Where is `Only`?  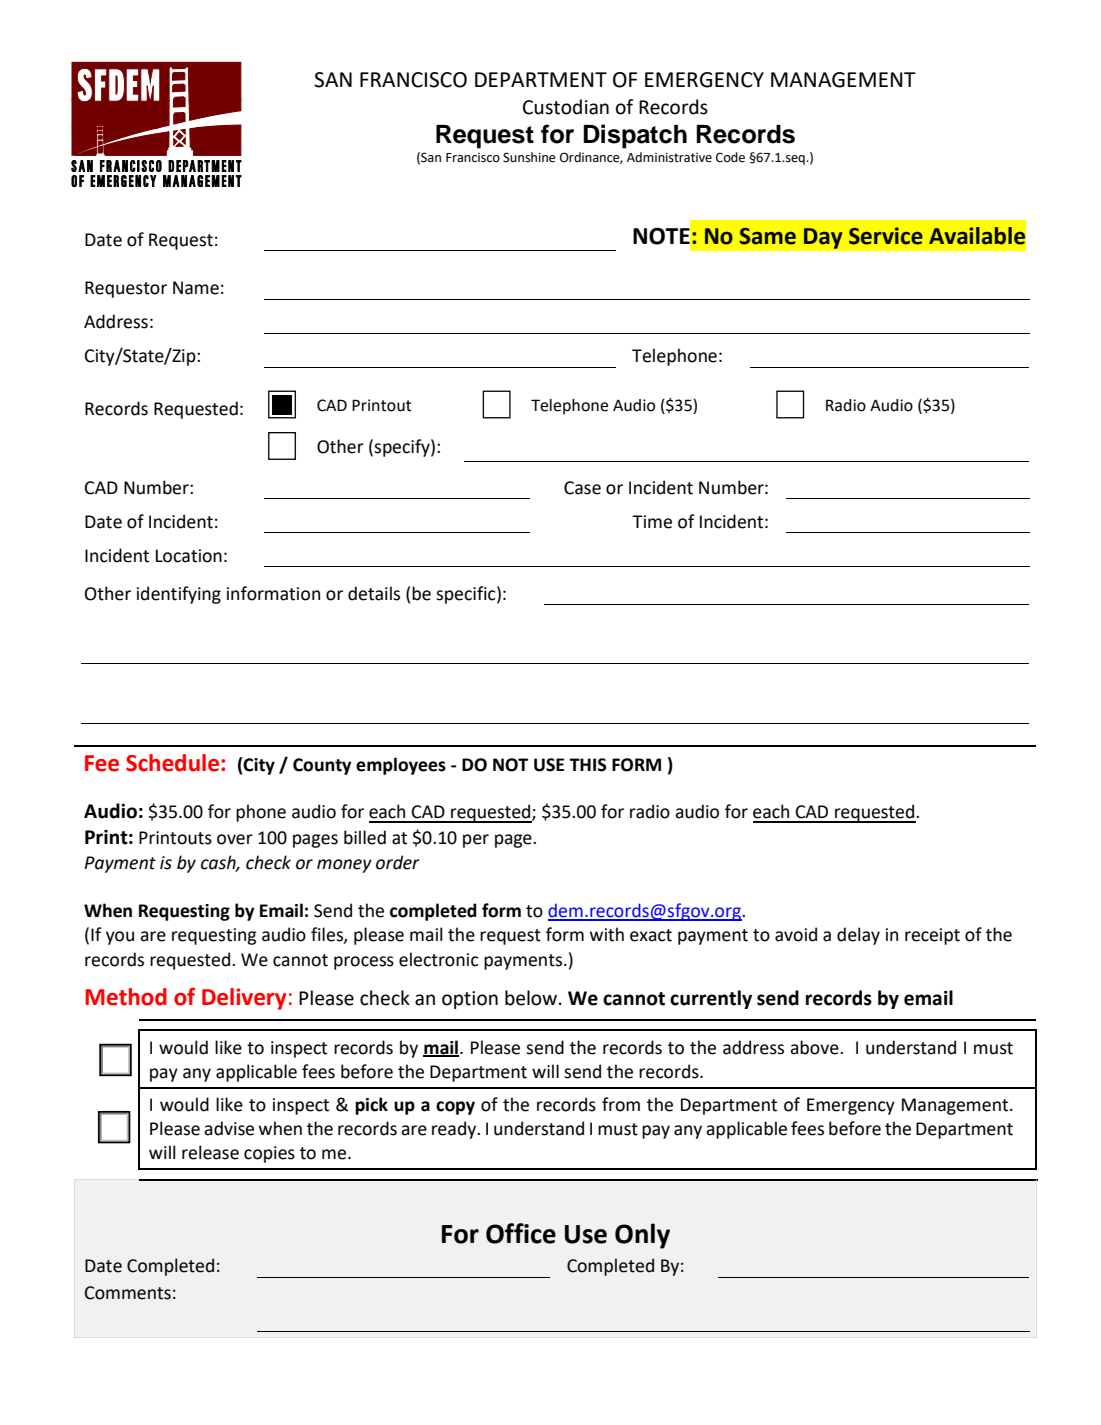 Only is located at coordinates (642, 1236).
